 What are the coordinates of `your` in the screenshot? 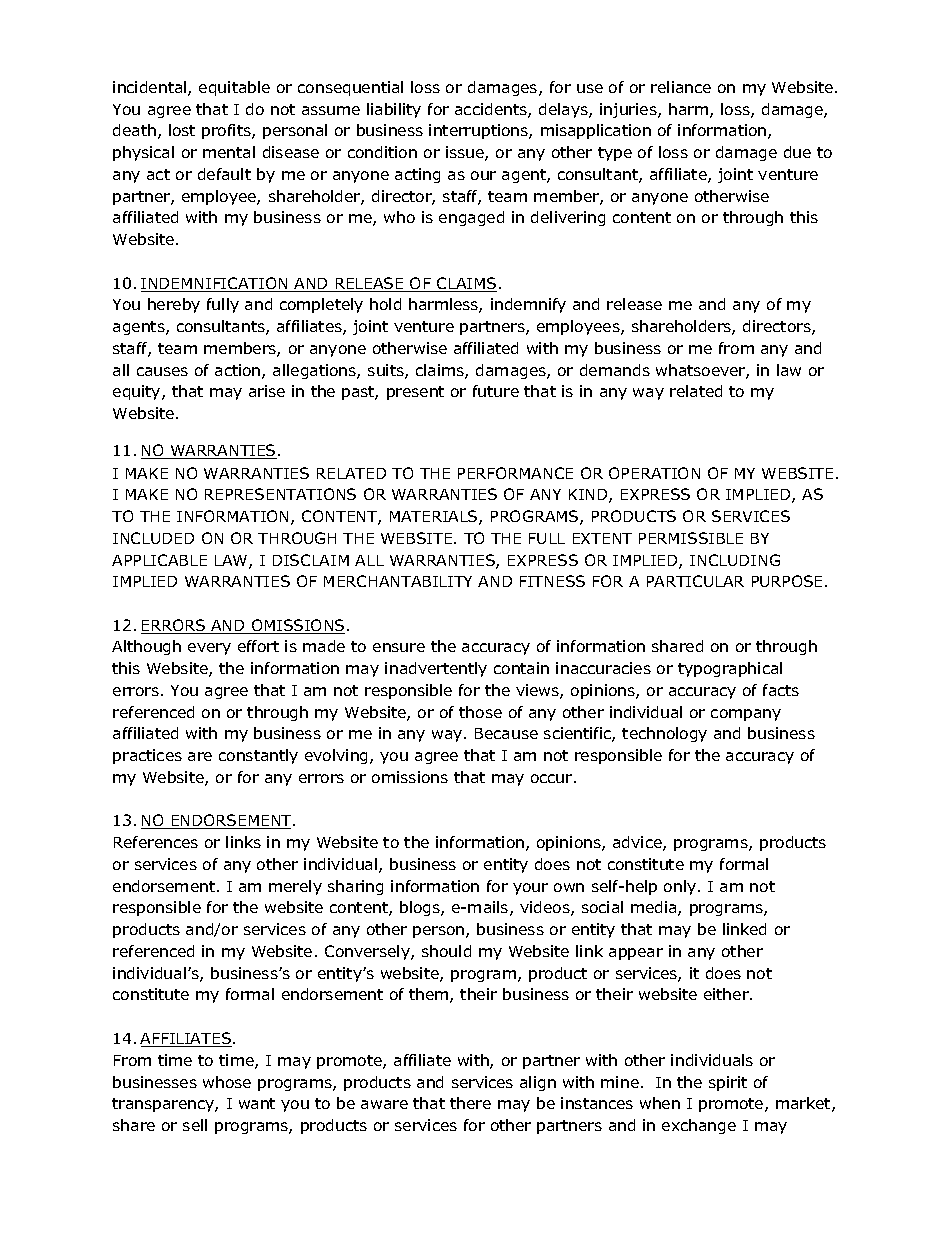 It's located at (530, 889).
